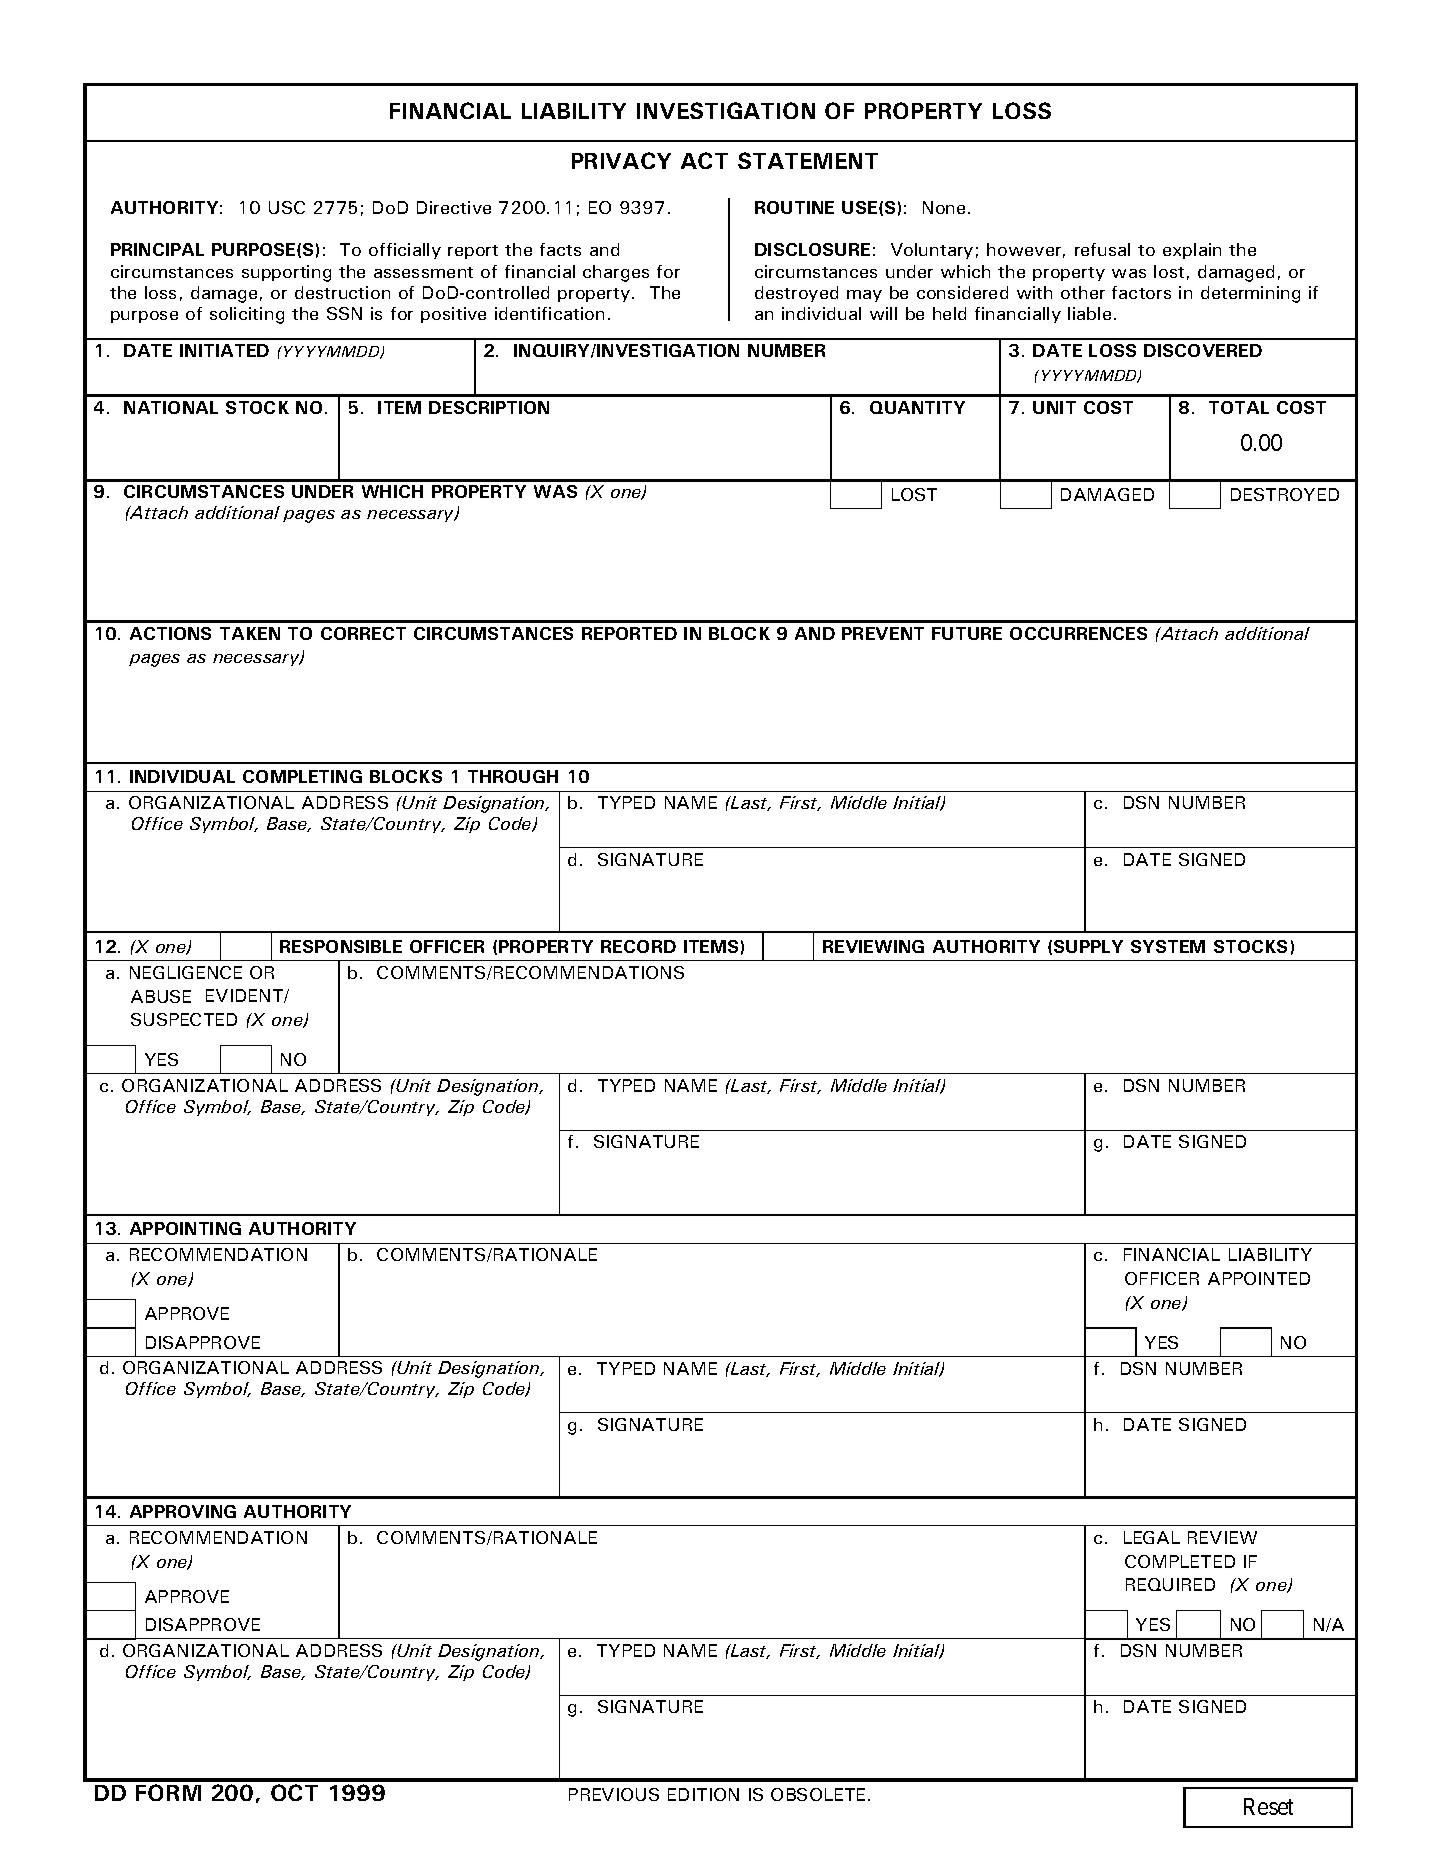 This page has width=1441, height=1865. Describe the element at coordinates (1078, 633) in the page. I see `OCCURRENCES` at that location.
